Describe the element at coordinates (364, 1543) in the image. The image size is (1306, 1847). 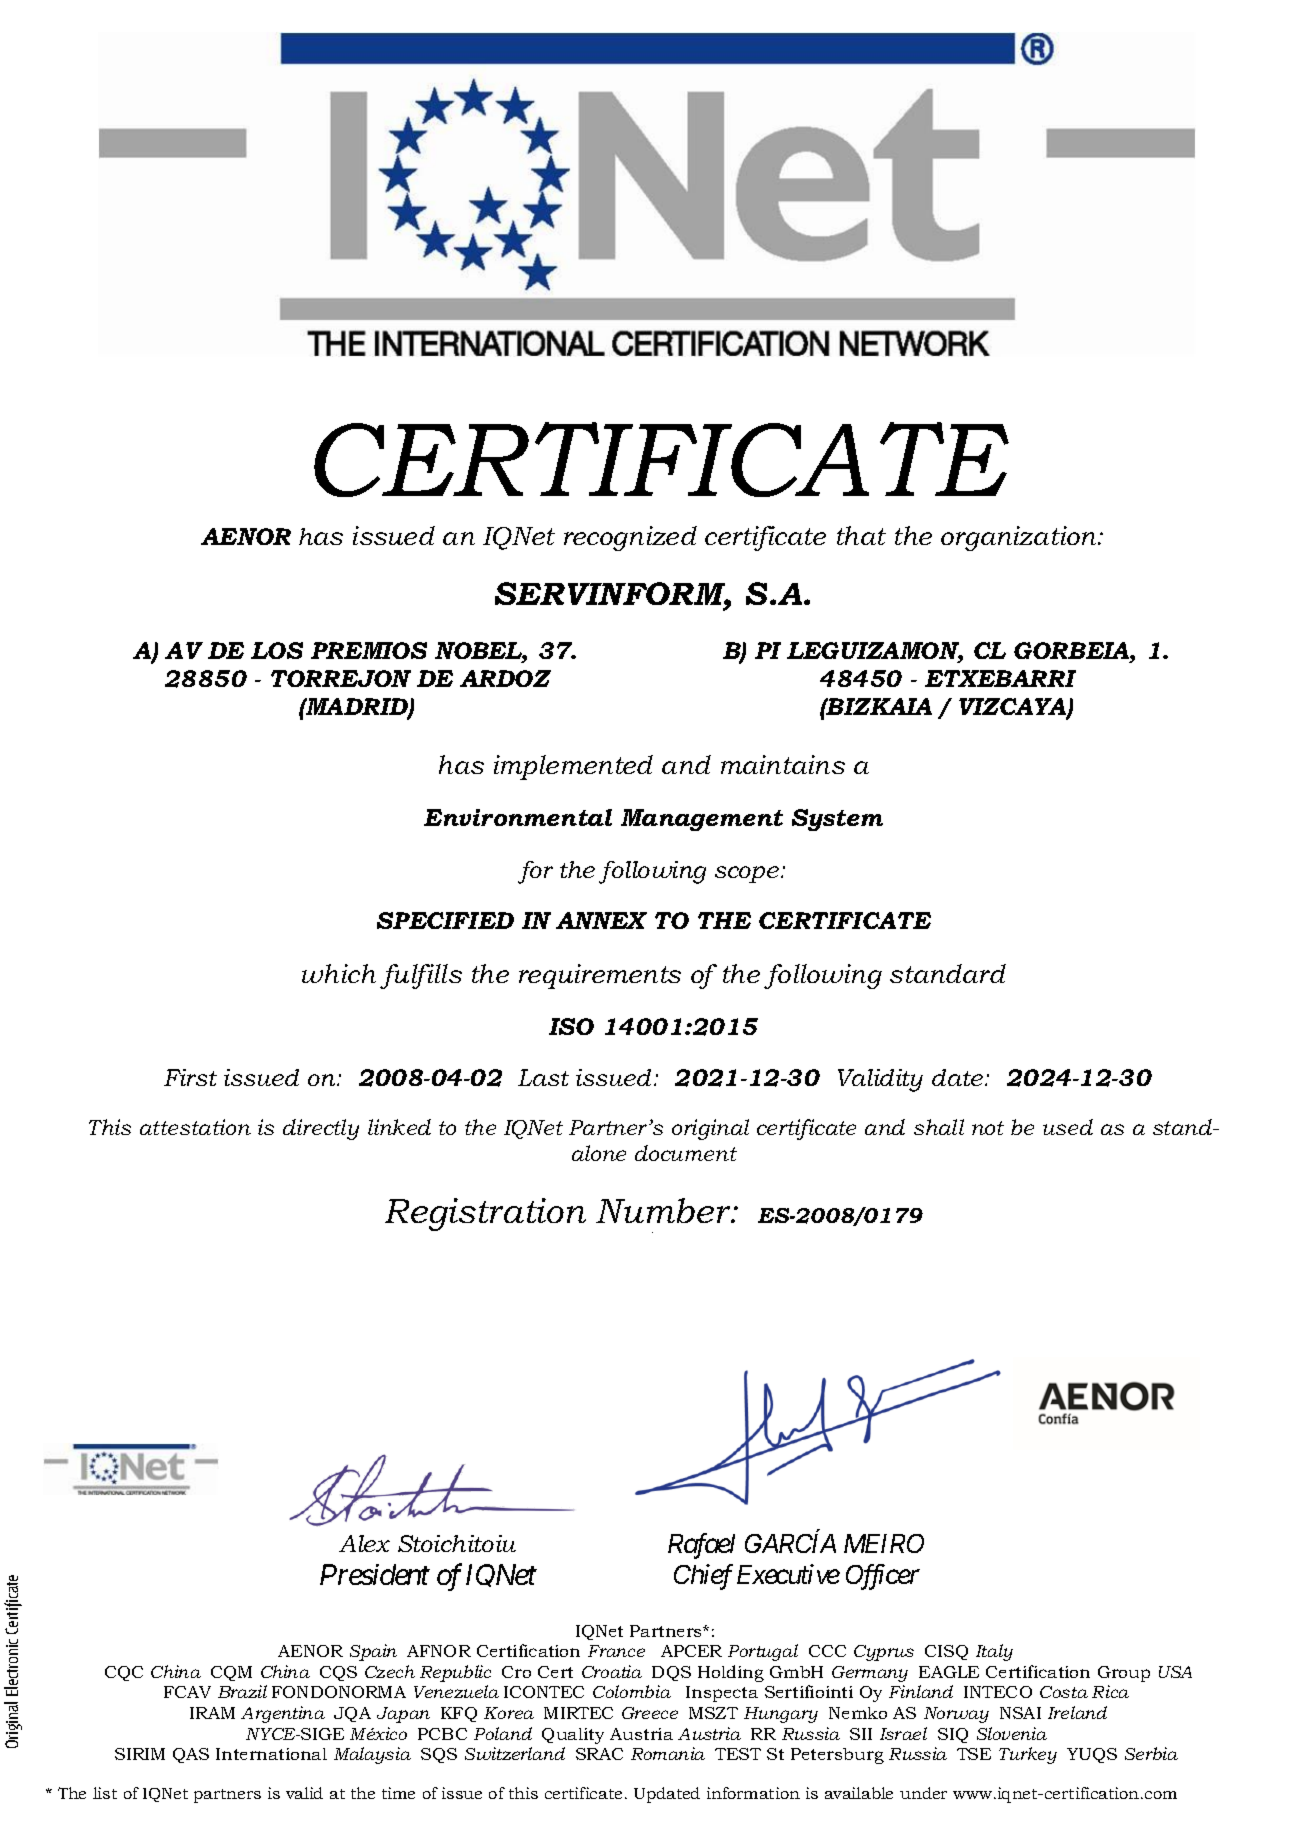
I see `Alex` at that location.
